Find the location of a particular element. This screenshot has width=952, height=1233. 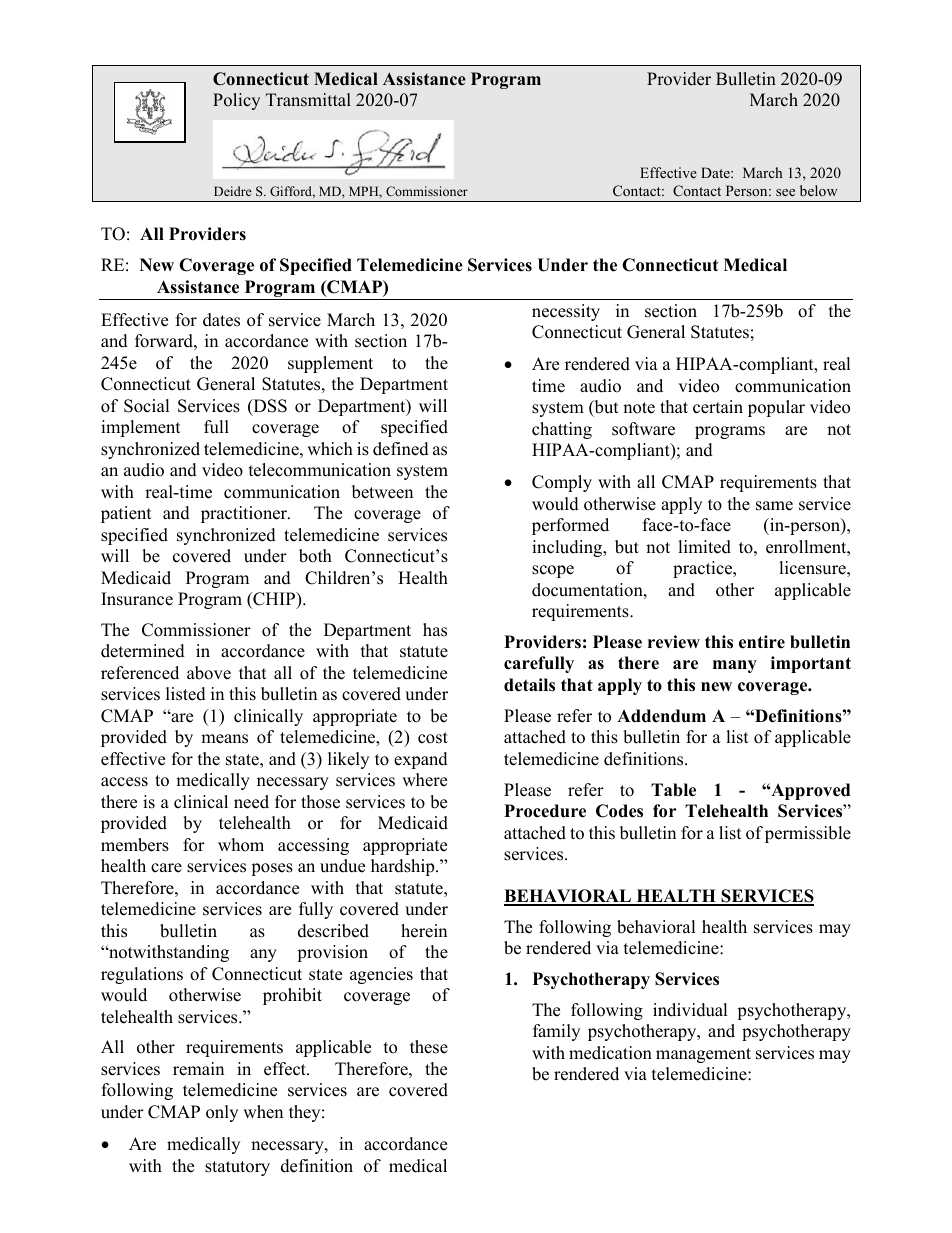

need is located at coordinates (251, 802).
